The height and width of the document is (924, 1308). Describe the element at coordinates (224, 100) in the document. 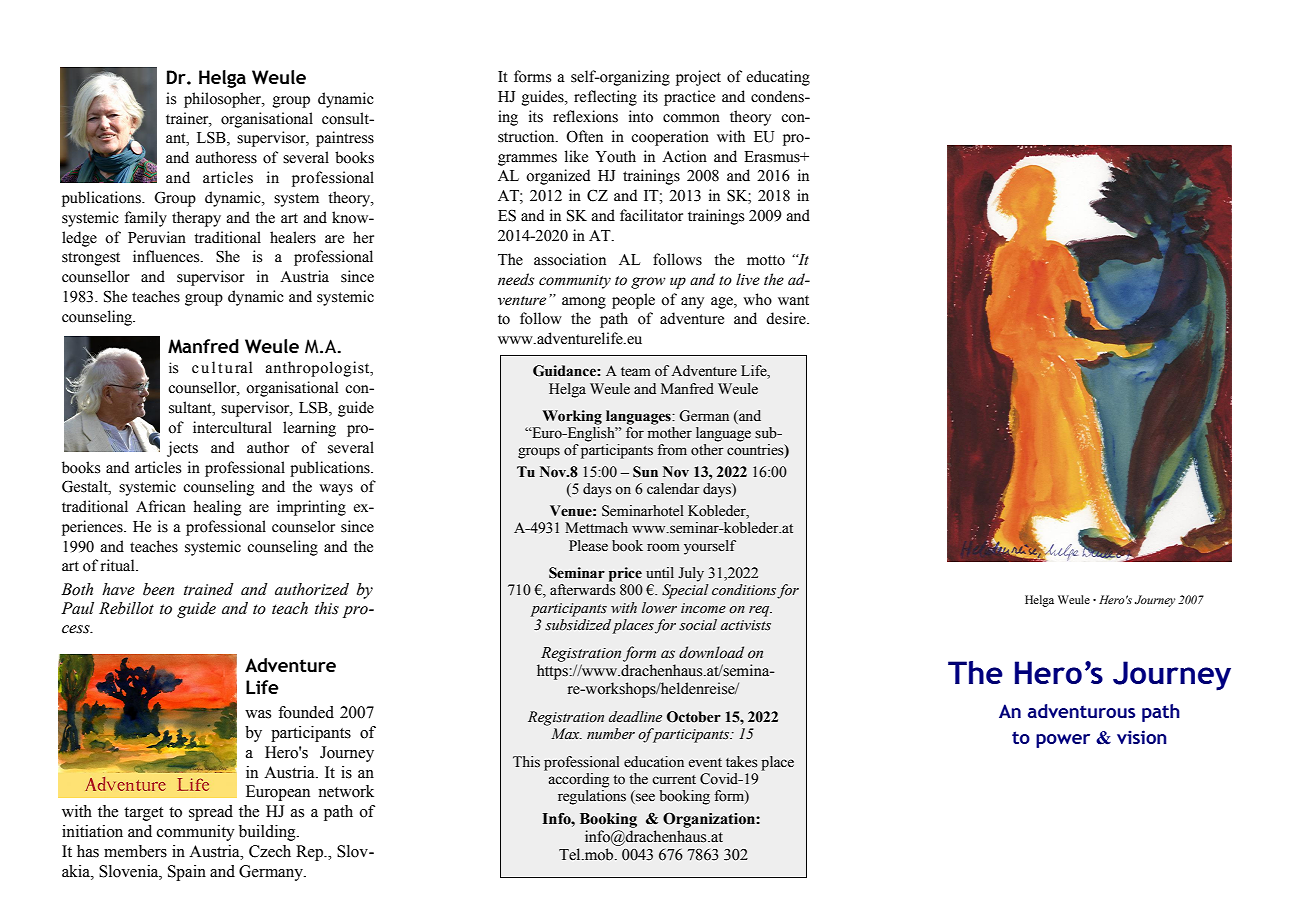

I see `philosopher` at that location.
